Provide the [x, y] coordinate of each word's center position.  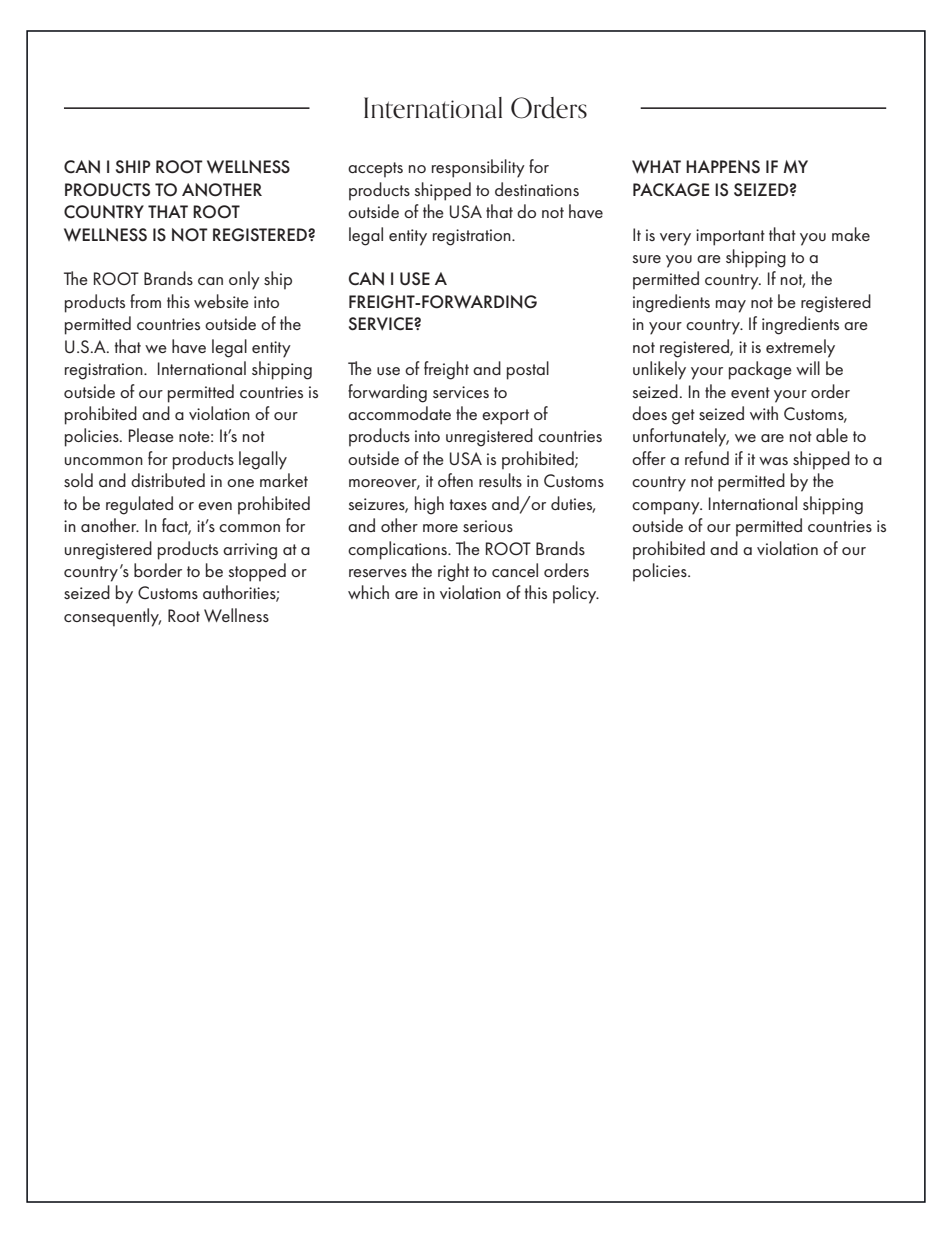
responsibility [478, 168]
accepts [375, 170]
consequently [112, 617]
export [505, 417]
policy [576, 594]
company [667, 508]
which [368, 592]
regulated [139, 505]
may [731, 306]
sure [646, 259]
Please [151, 435]
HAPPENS [723, 167]
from [145, 301]
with [764, 413]
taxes [468, 504]
